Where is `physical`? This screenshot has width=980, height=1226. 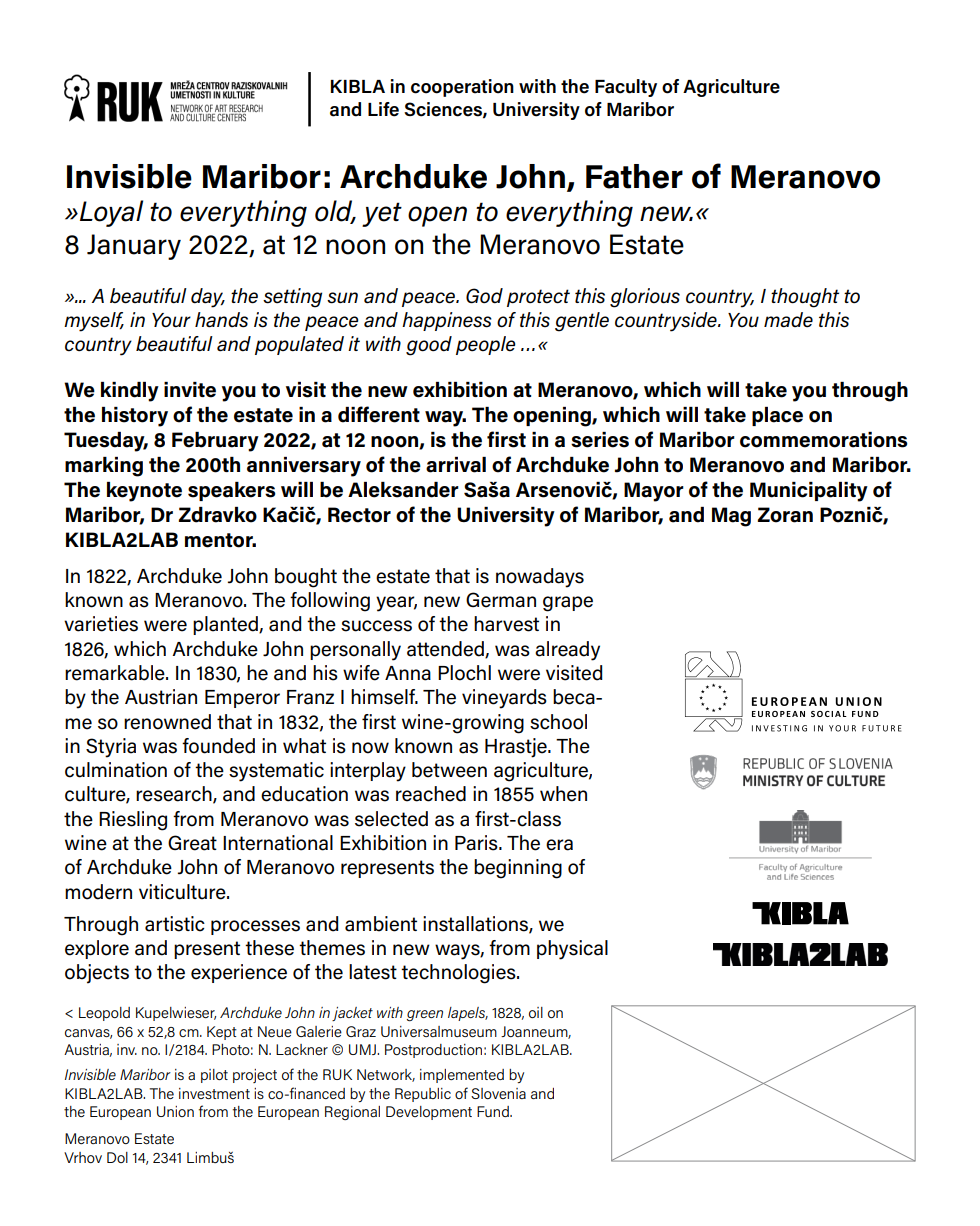
physical is located at coordinates (572, 950).
